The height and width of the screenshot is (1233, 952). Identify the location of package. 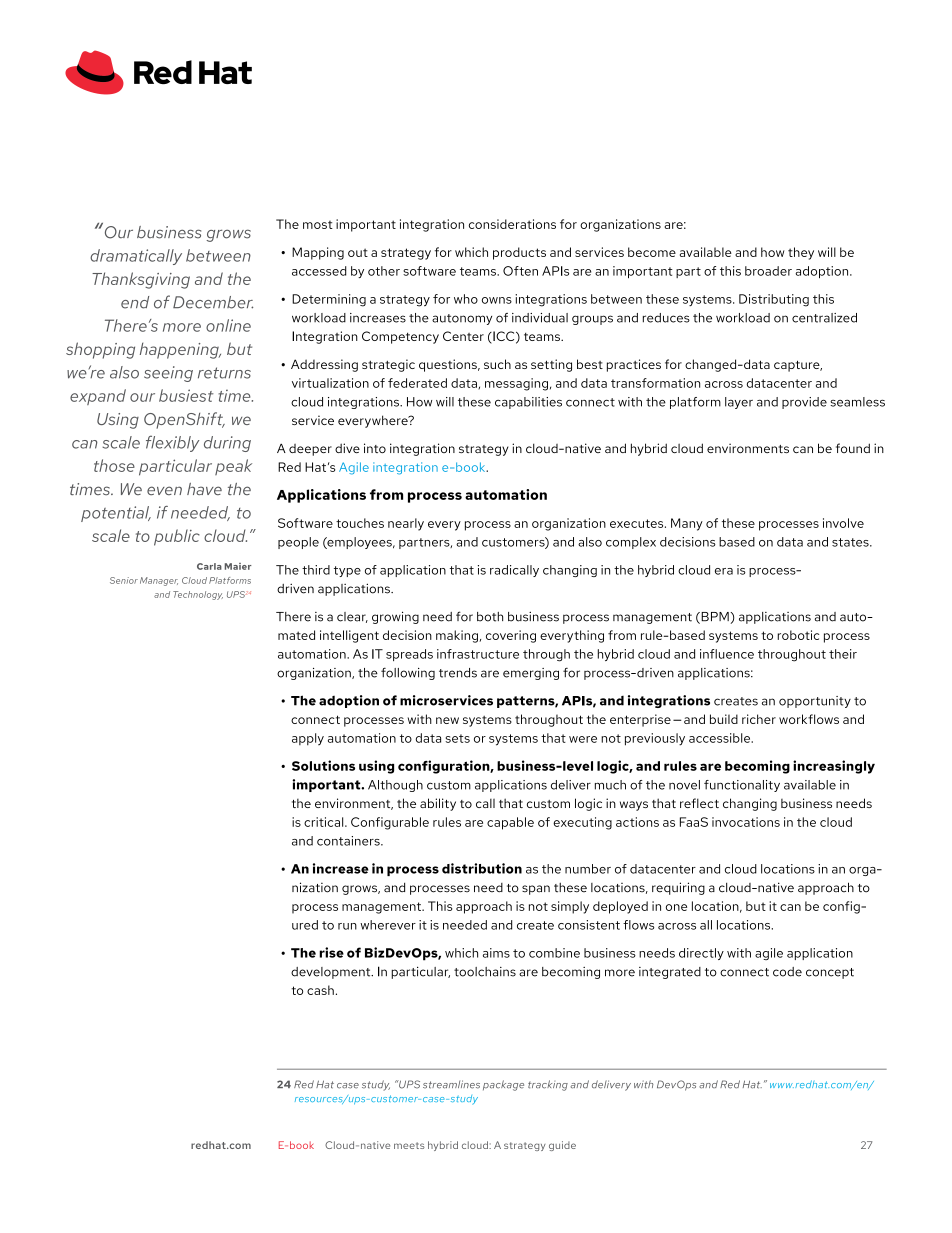
(503, 1085).
